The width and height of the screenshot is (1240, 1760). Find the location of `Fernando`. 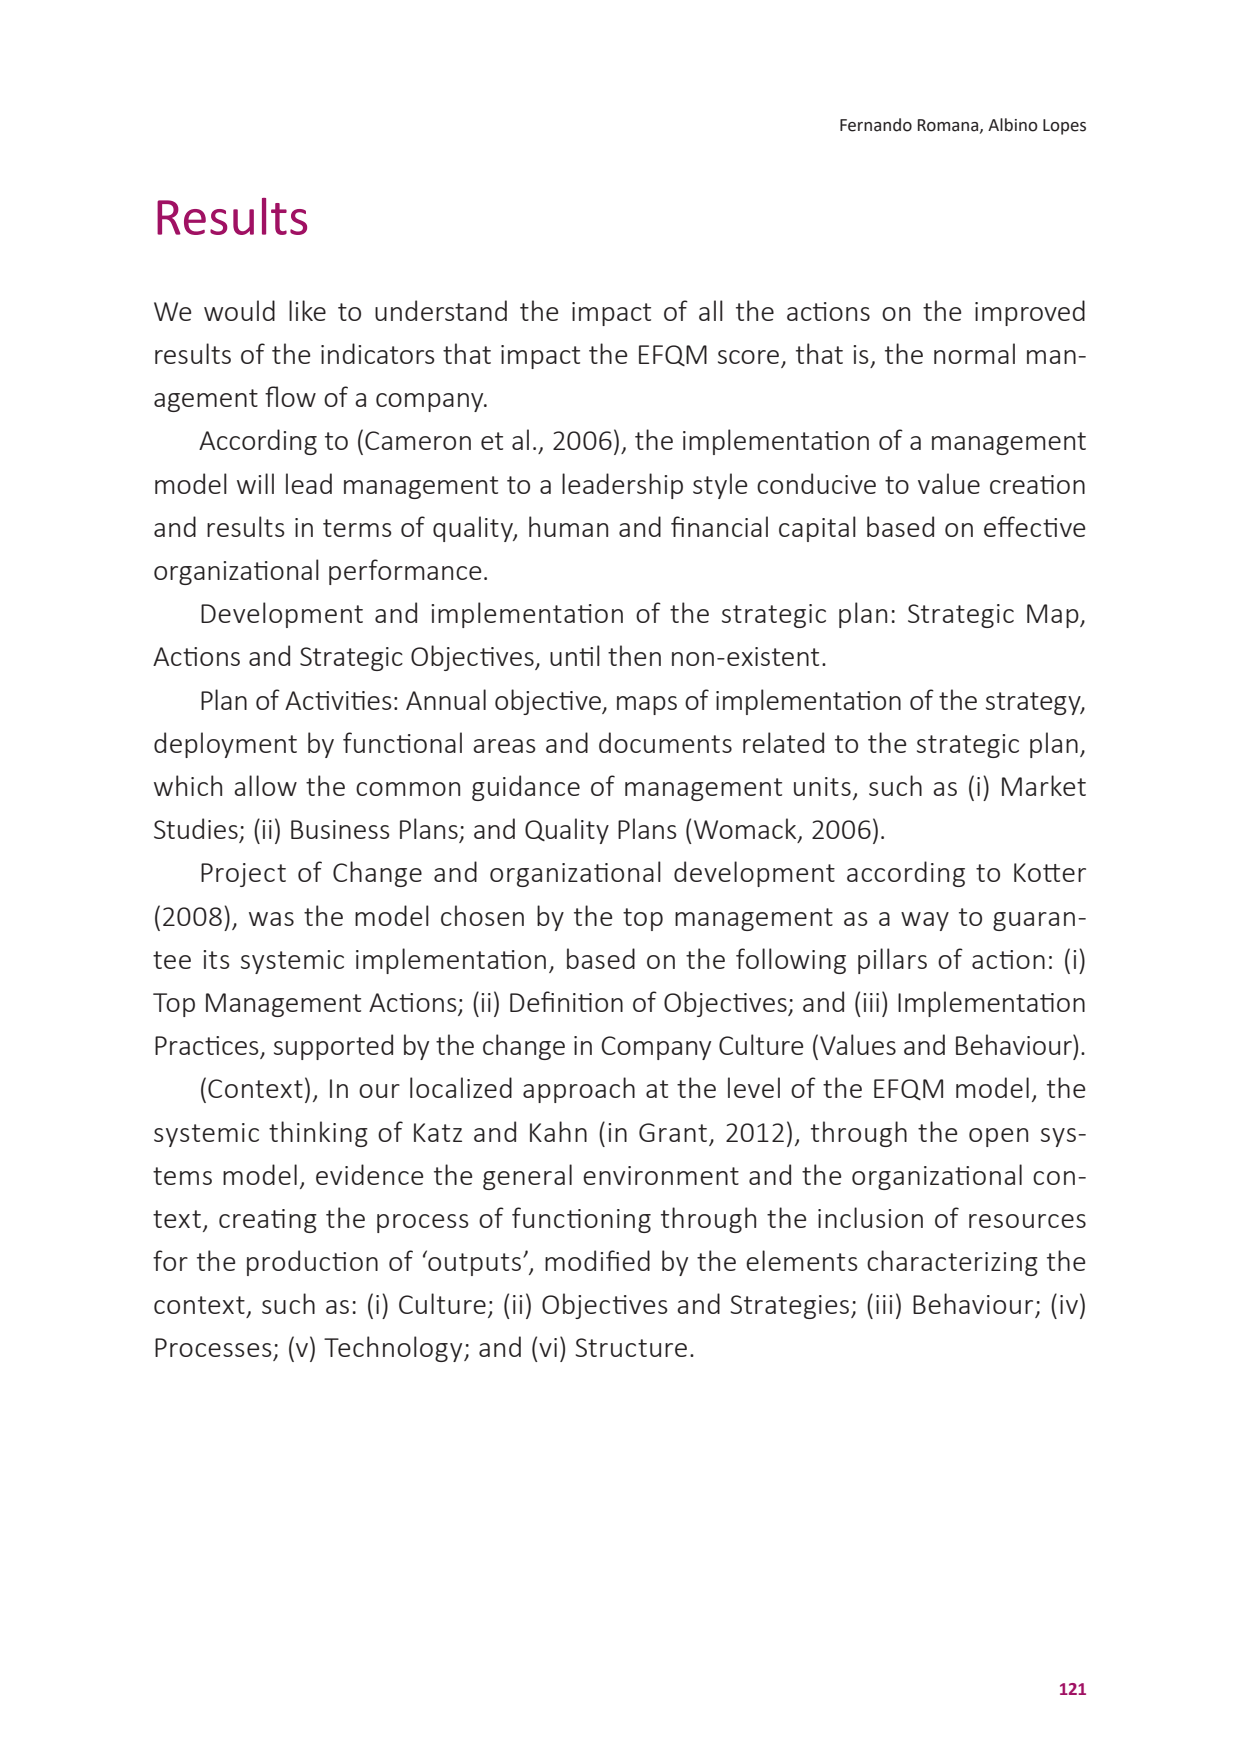

Fernando is located at coordinates (876, 125).
